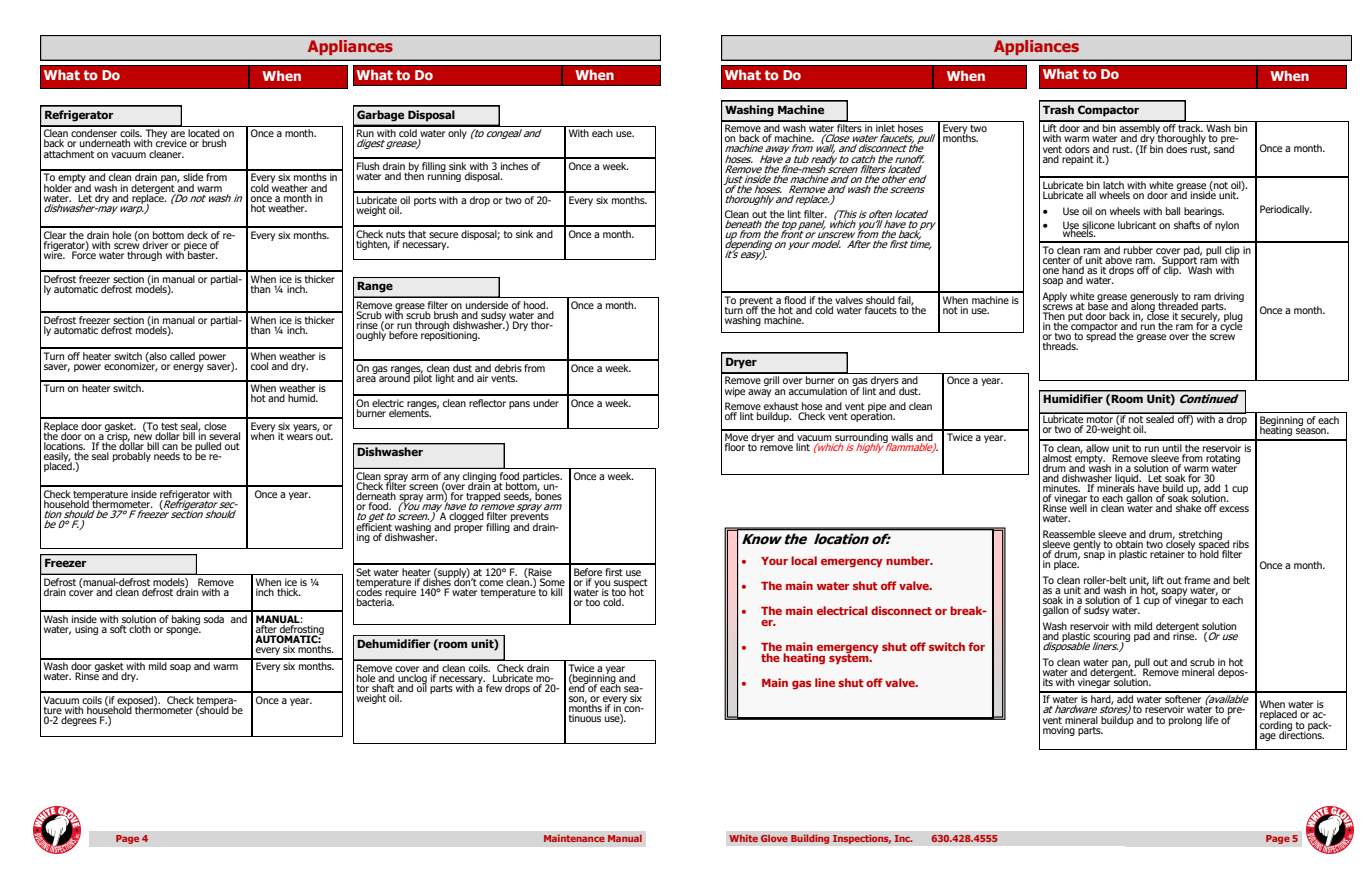 Image resolution: width=1372 pixels, height=887 pixels. I want to click on wipe, so click(735, 392).
